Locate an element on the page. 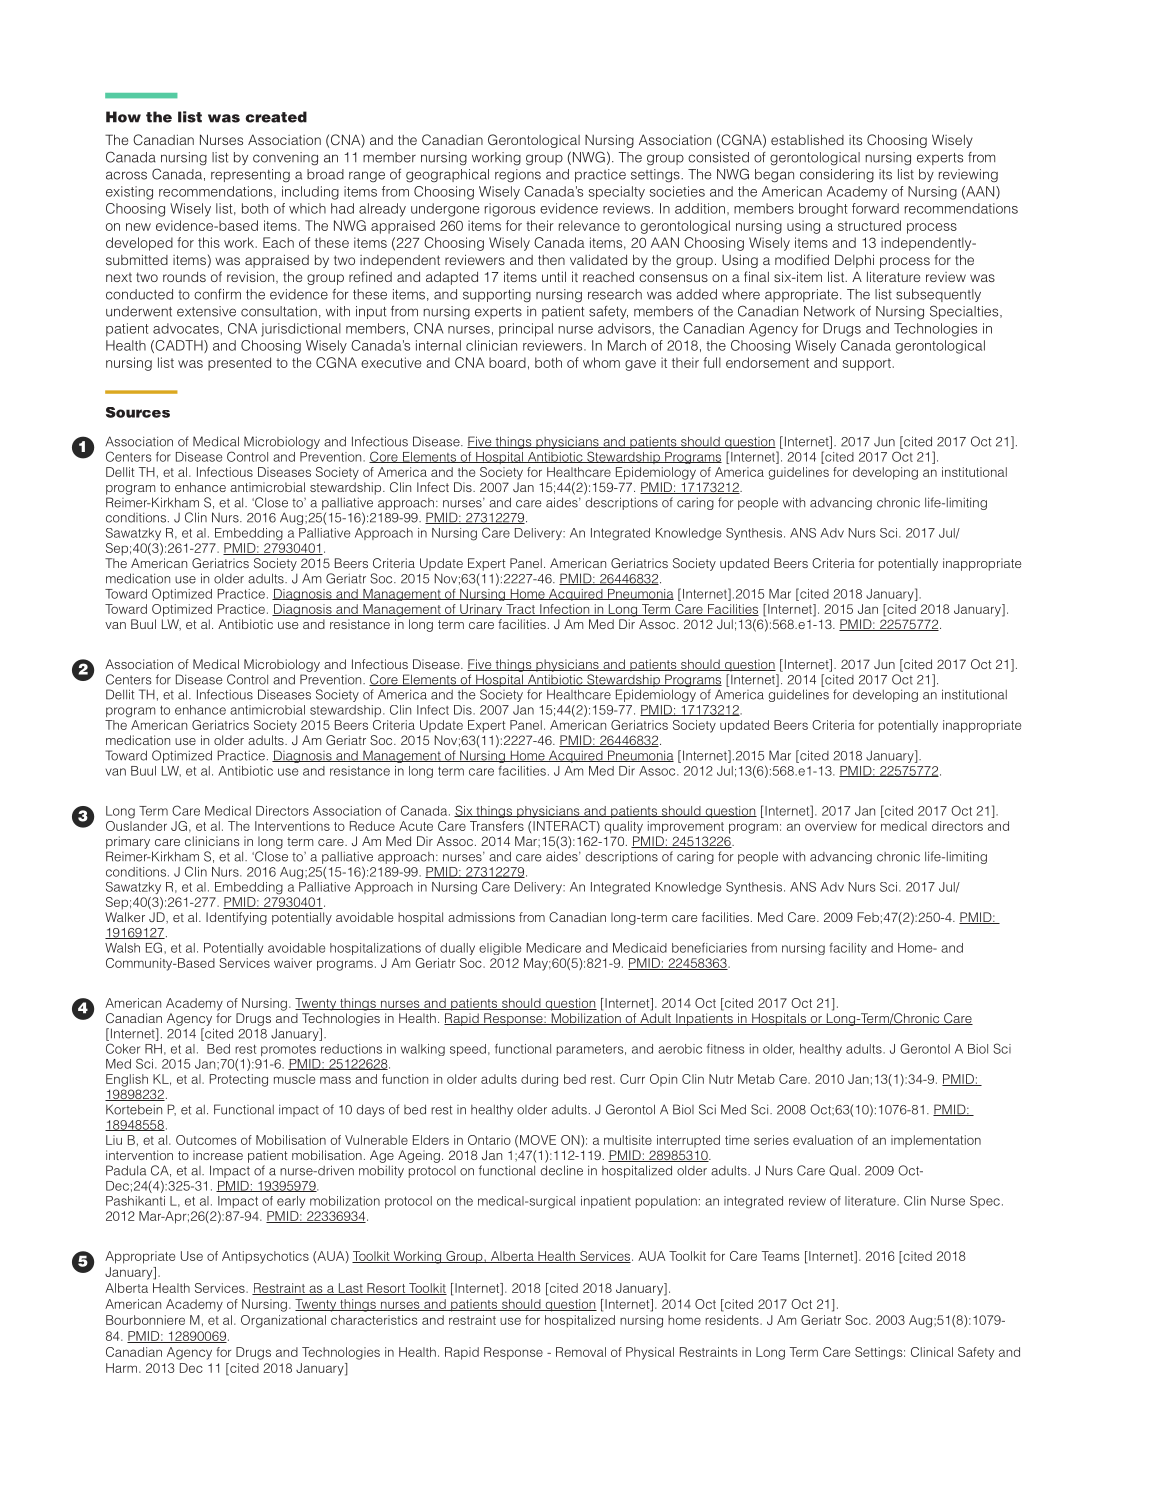 Image resolution: width=1164 pixels, height=1507 pixels. overview is located at coordinates (831, 826).
